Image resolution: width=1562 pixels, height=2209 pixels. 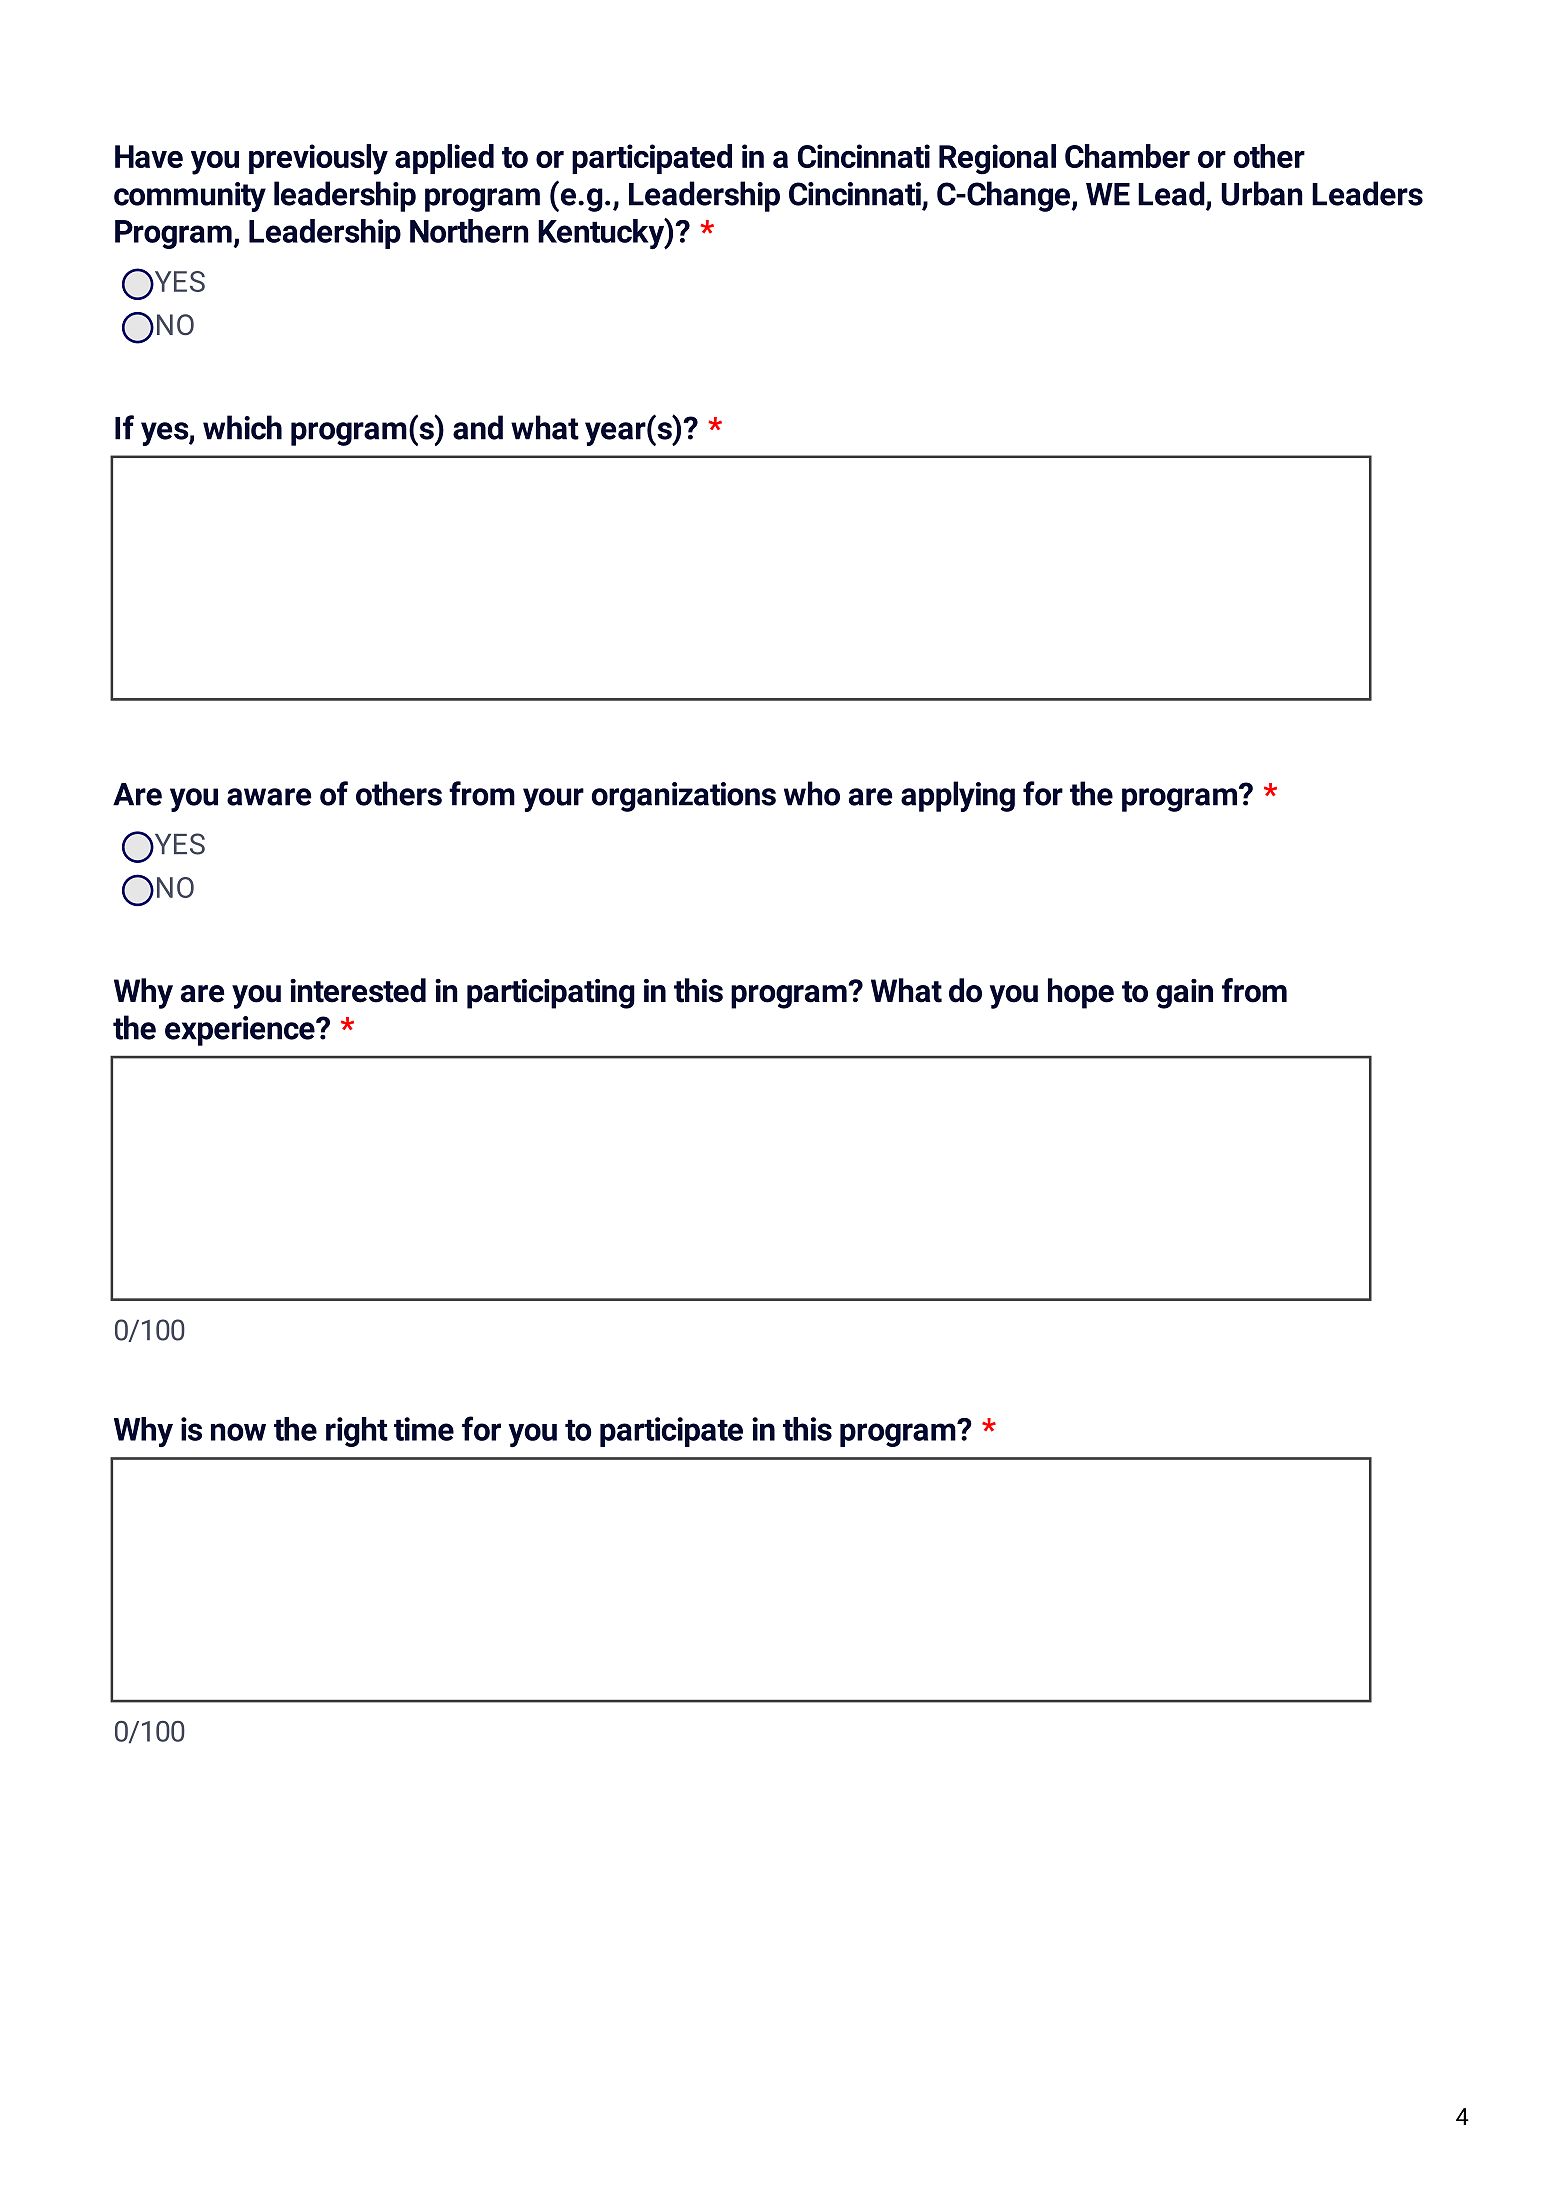 I want to click on previously, so click(x=318, y=159).
